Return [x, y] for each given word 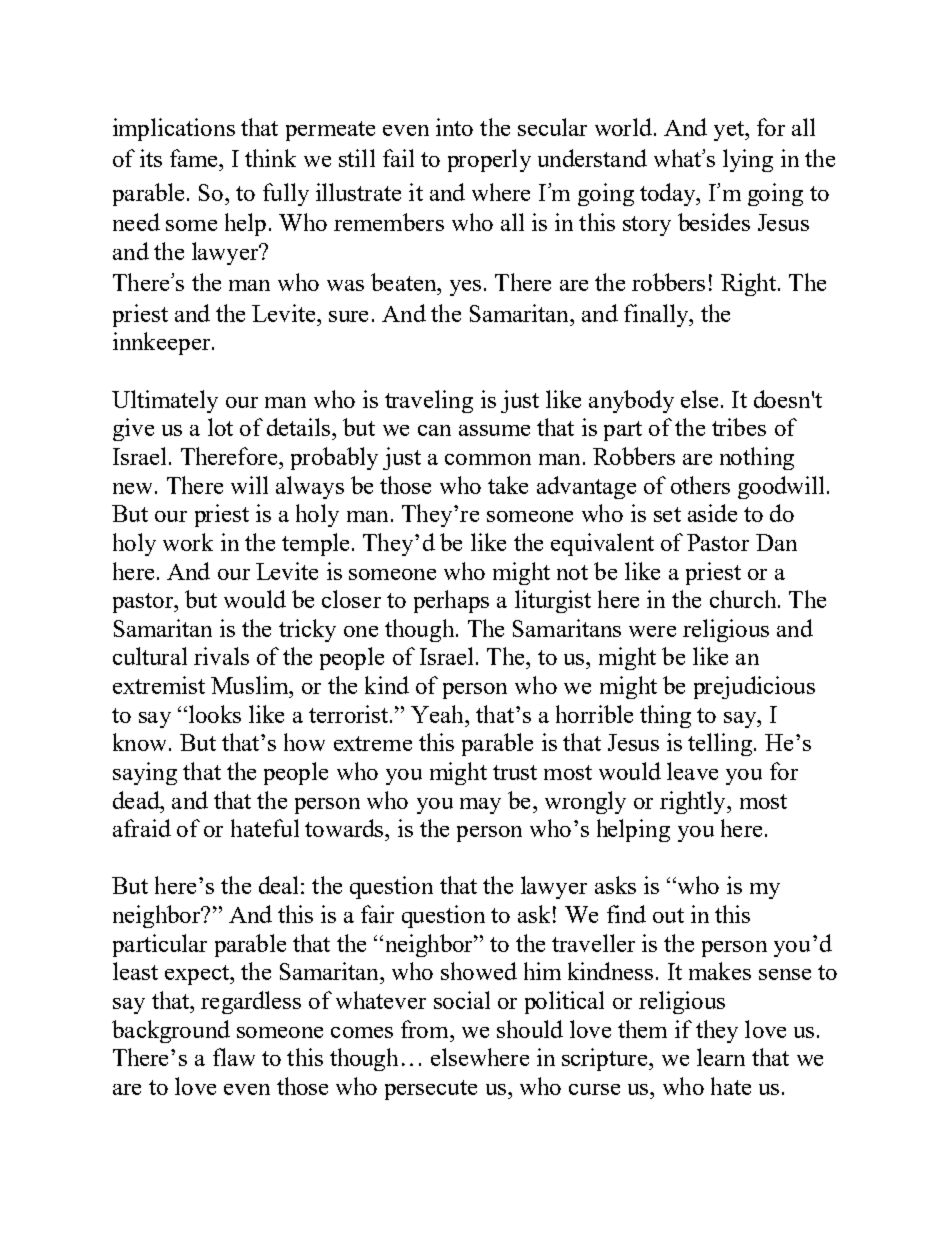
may [480, 806]
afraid [142, 828]
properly [489, 160]
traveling [429, 401]
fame [195, 158]
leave [692, 771]
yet [730, 131]
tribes [739, 427]
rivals [221, 656]
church [744, 599]
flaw [234, 1057]
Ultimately [165, 401]
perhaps [451, 601]
